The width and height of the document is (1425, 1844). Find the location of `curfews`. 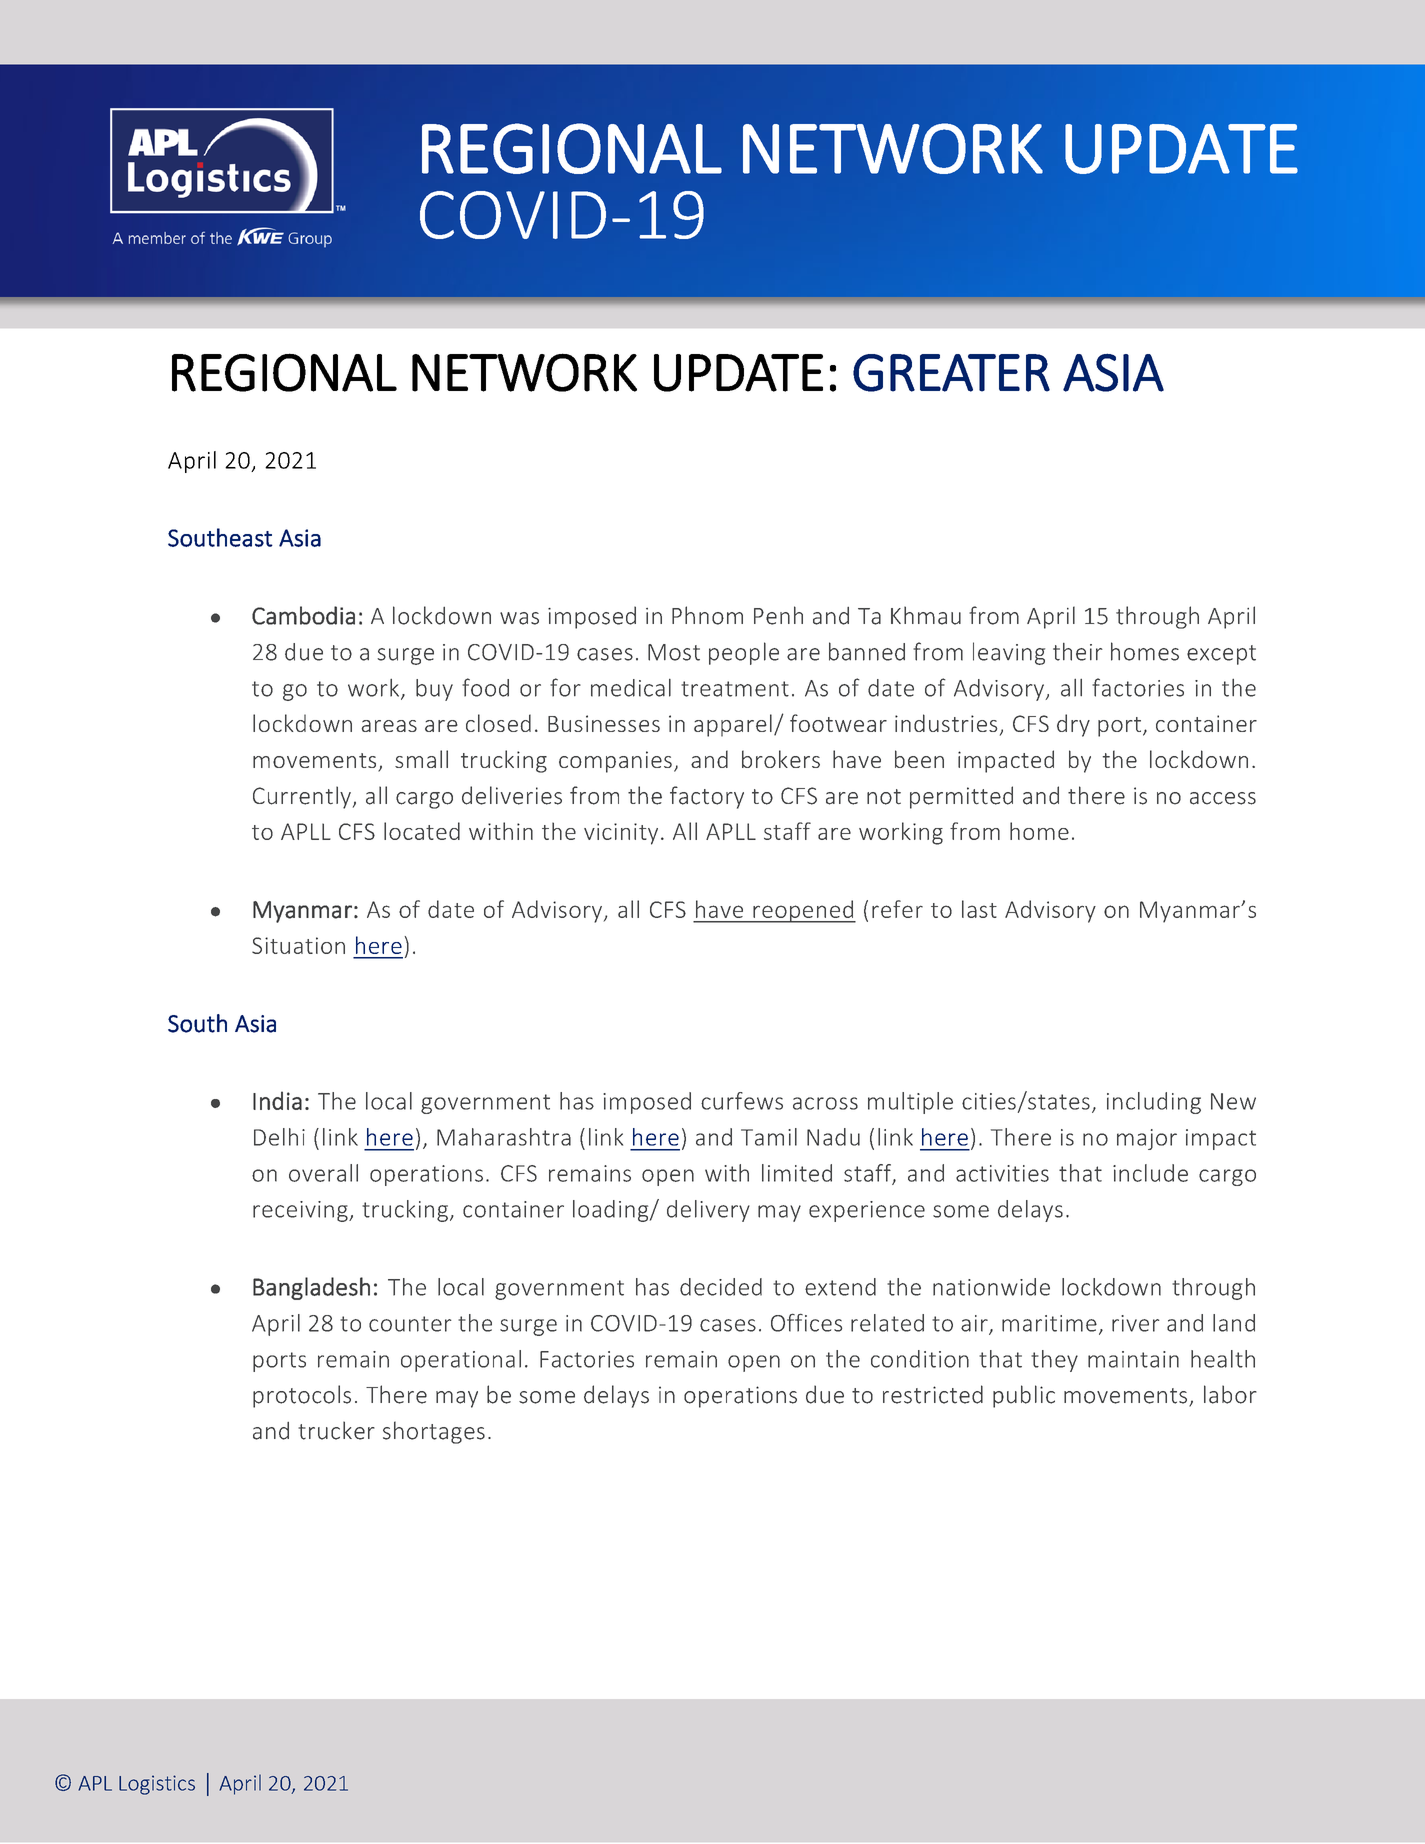

curfews is located at coordinates (742, 1101).
